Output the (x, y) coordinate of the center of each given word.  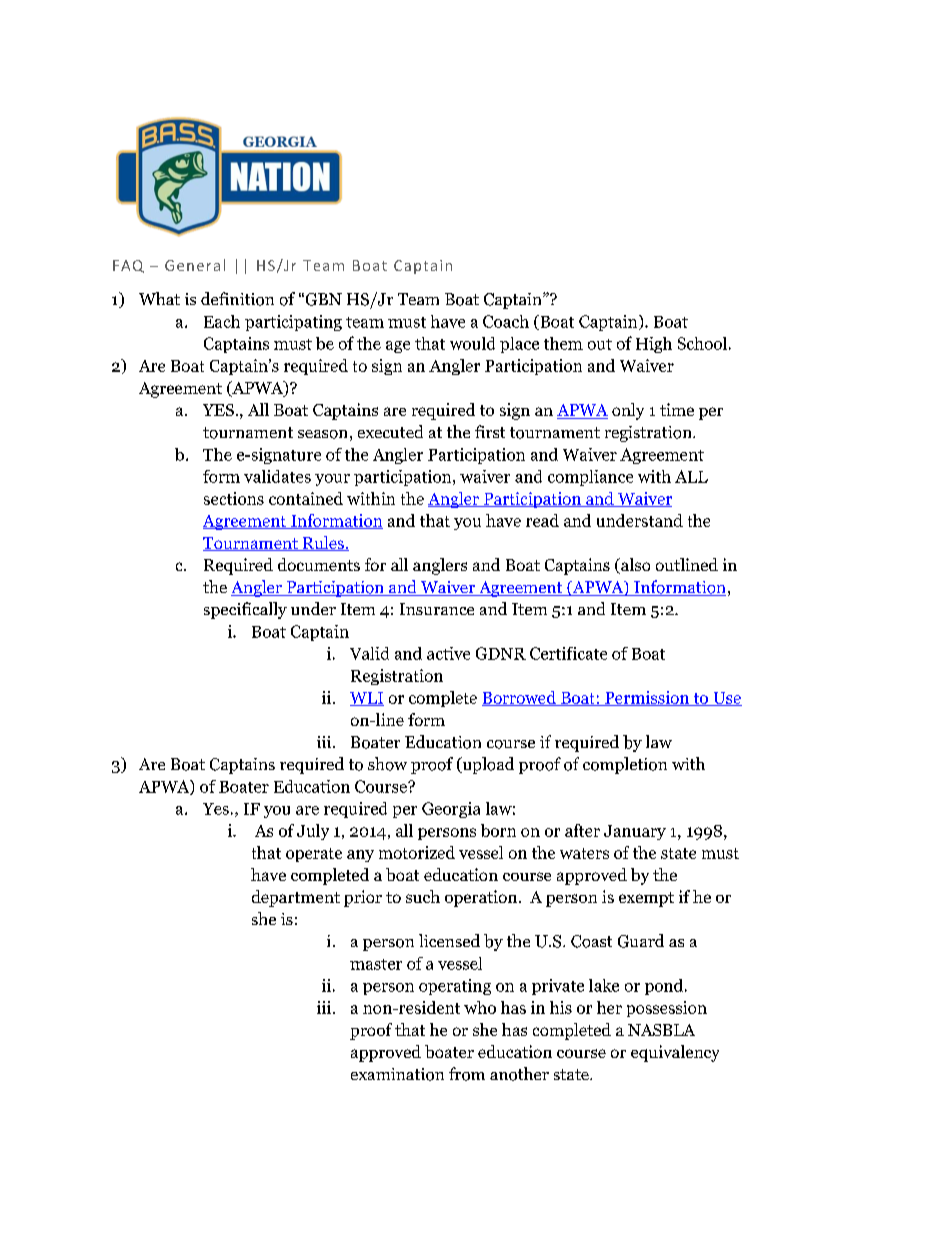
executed (390, 431)
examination (397, 1074)
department (296, 898)
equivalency (675, 1053)
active (448, 653)
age (398, 347)
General (195, 265)
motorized (417, 852)
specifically (245, 610)
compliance (590, 478)
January (635, 832)
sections (234, 498)
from (467, 1074)
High (654, 345)
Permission (647, 698)
